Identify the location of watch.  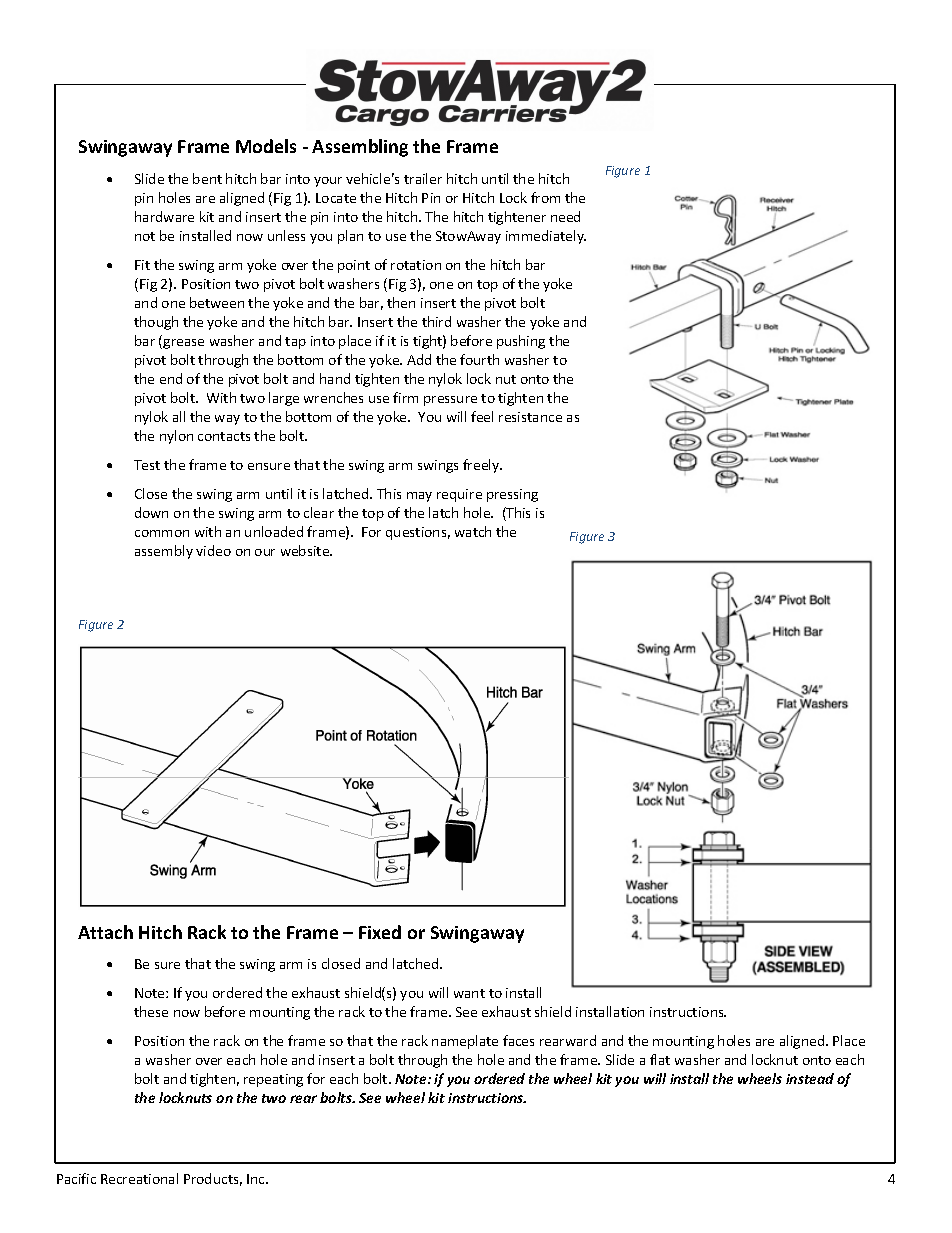
(473, 531).
